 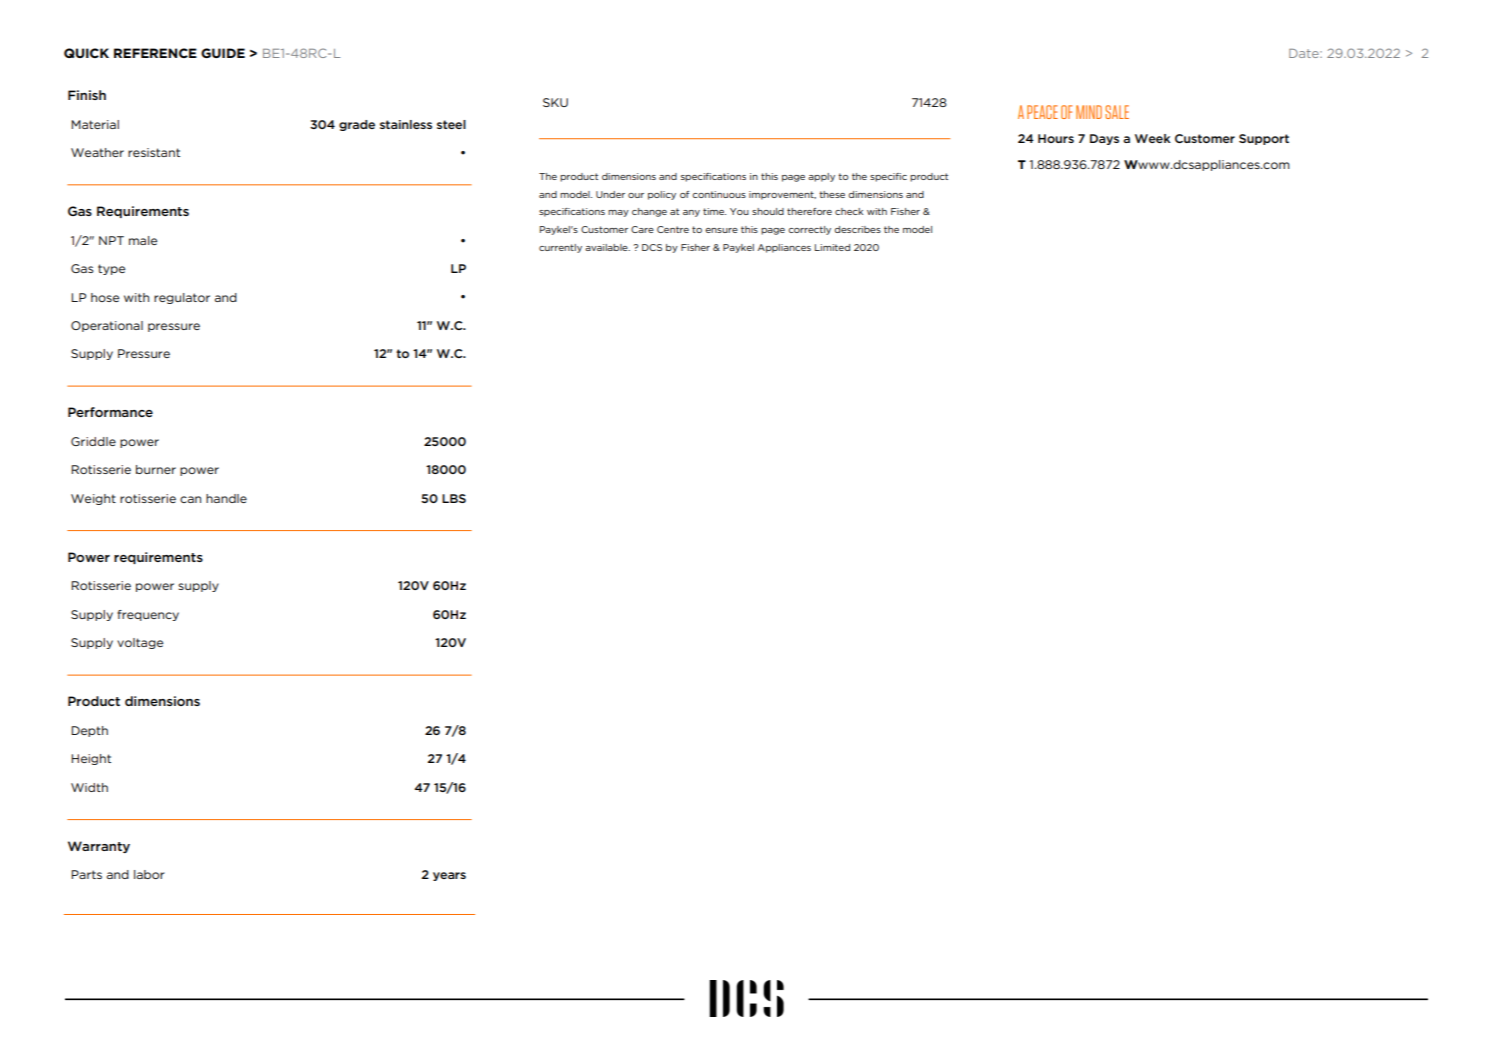 What do you see at coordinates (1117, 112) in the document?
I see `SALE` at bounding box center [1117, 112].
